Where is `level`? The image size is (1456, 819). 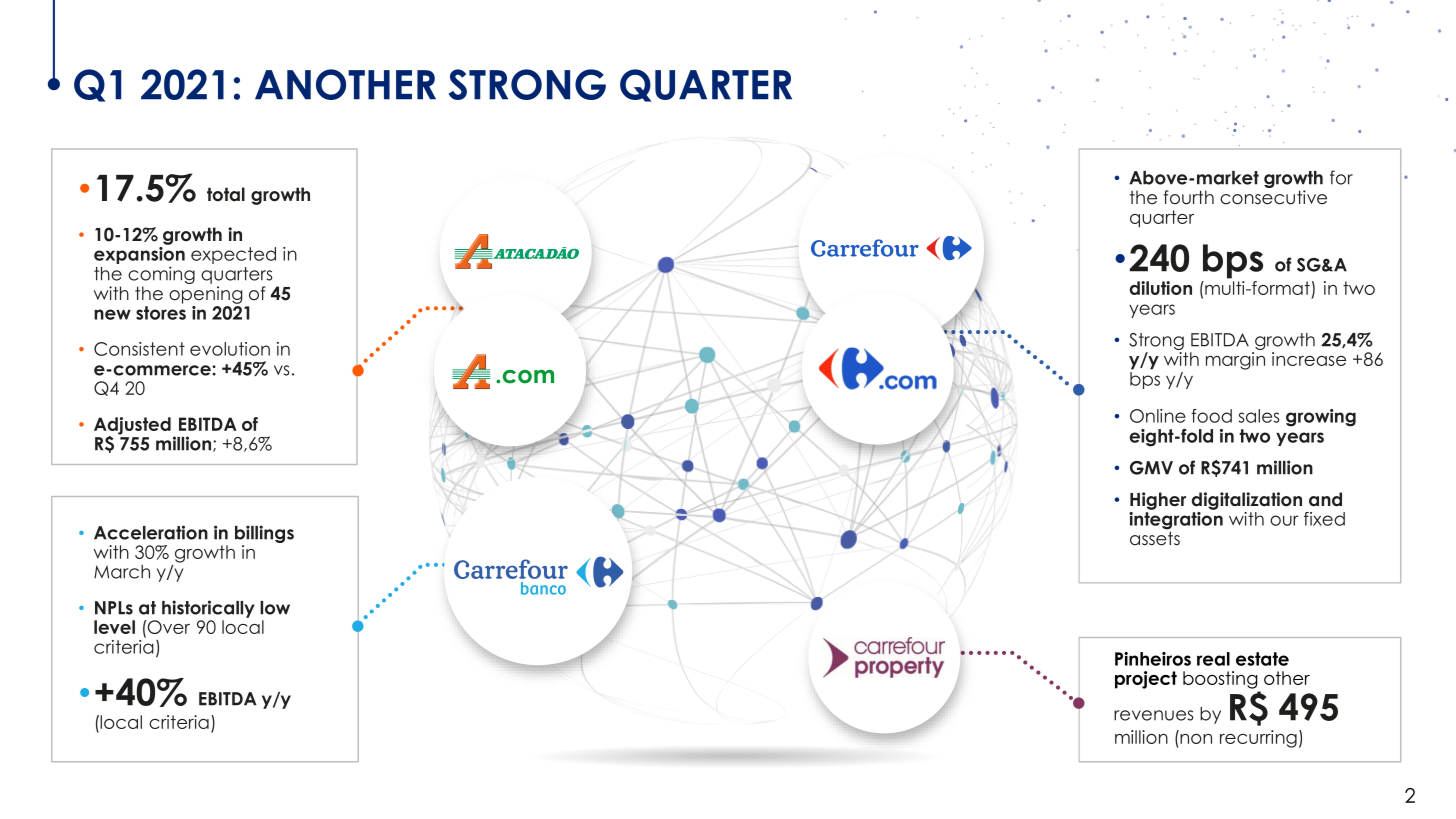
level is located at coordinates (114, 627).
